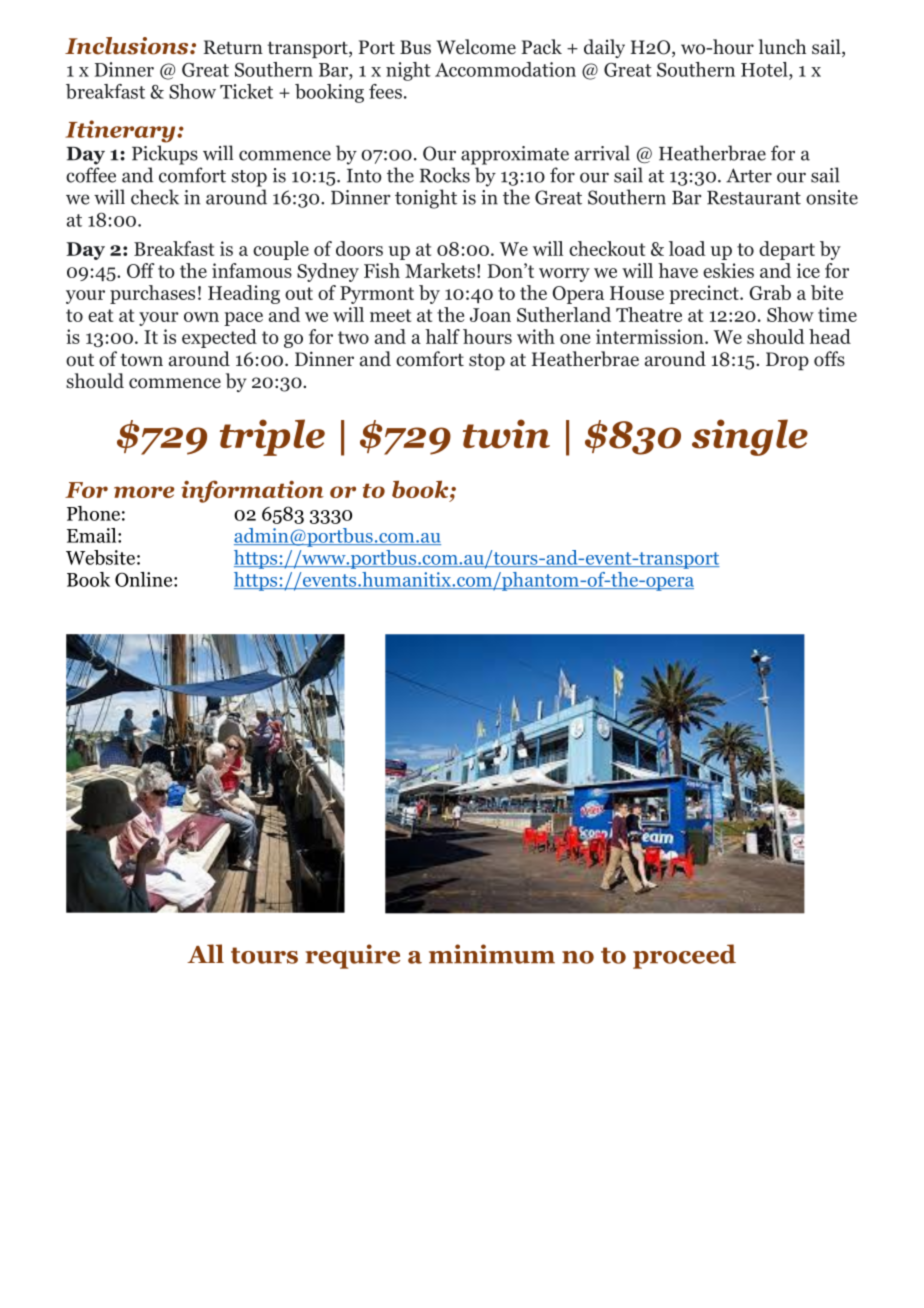 The image size is (924, 1308). Describe the element at coordinates (233, 47) in the page. I see `Return` at that location.
